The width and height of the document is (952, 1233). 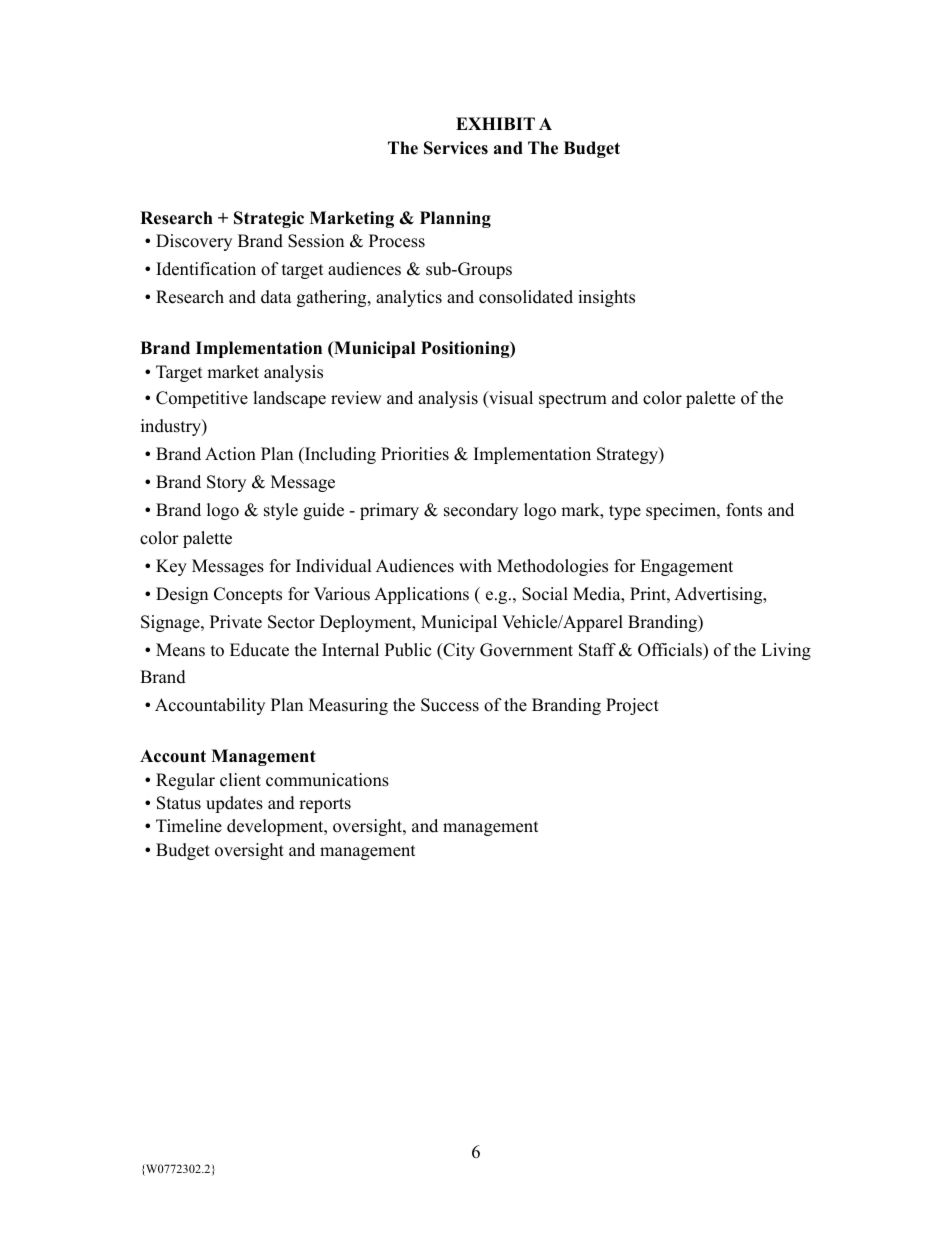 What do you see at coordinates (606, 298) in the document?
I see `insights` at bounding box center [606, 298].
